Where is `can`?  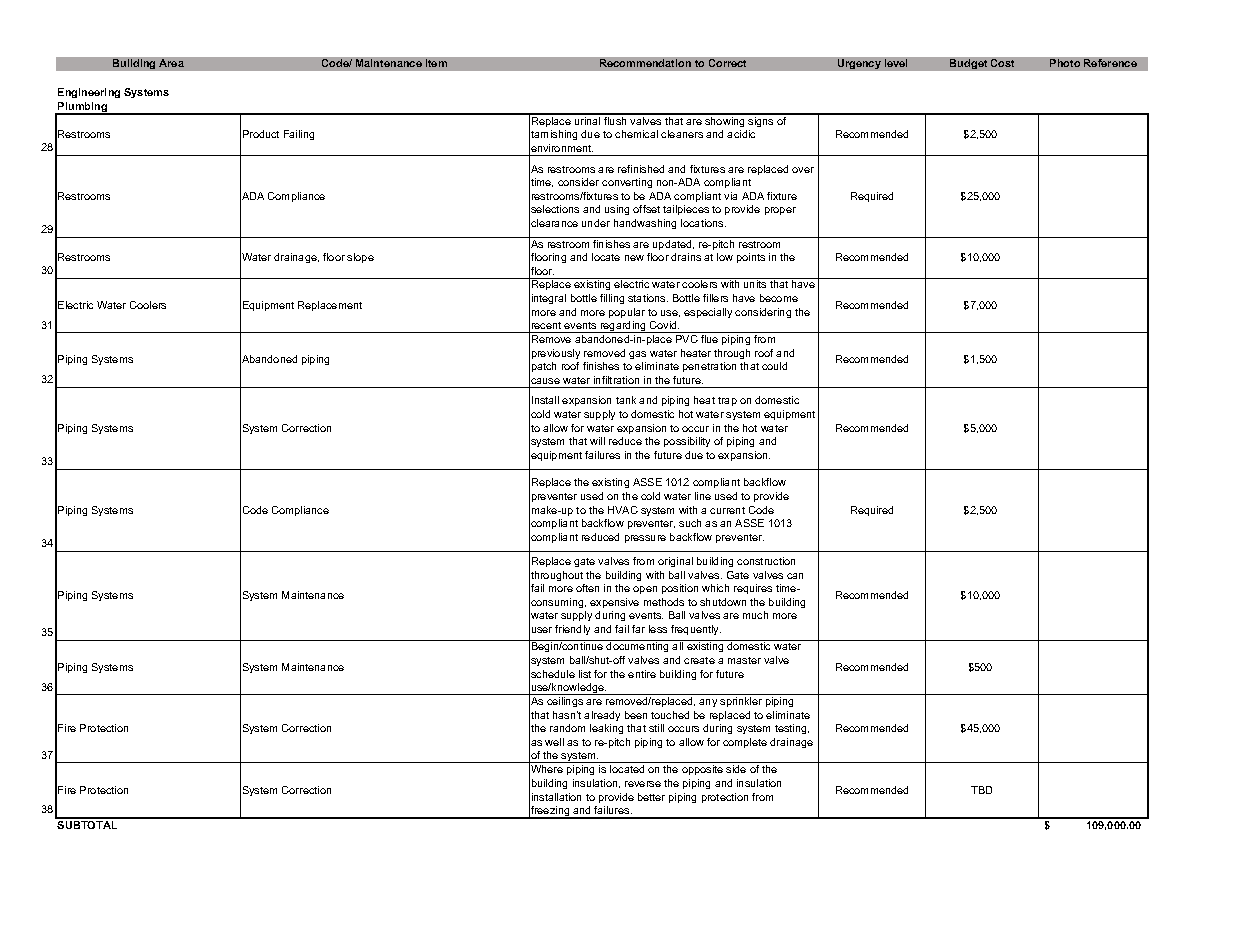
can is located at coordinates (795, 576).
